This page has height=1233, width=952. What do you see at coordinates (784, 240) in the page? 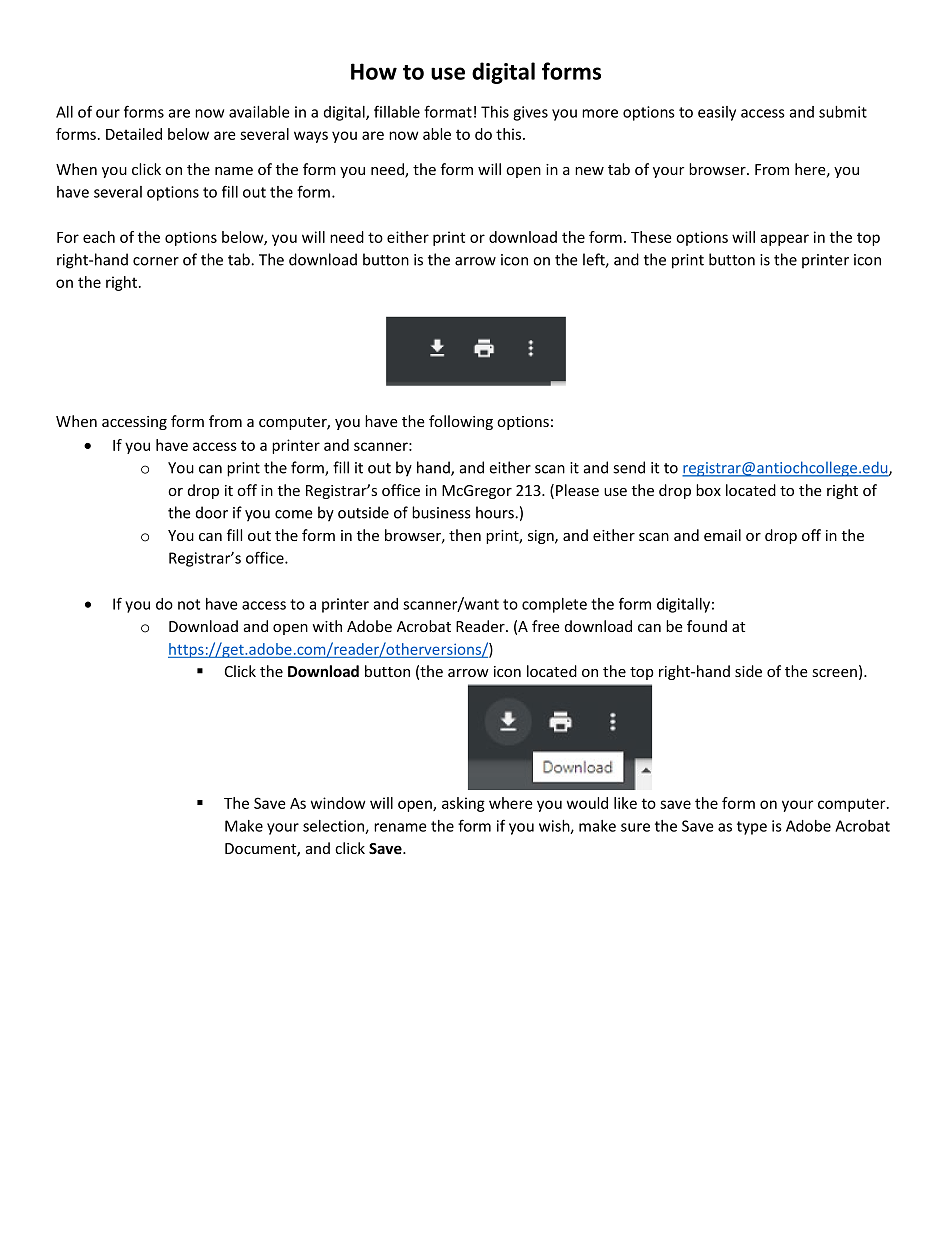
I see `appear` at bounding box center [784, 240].
